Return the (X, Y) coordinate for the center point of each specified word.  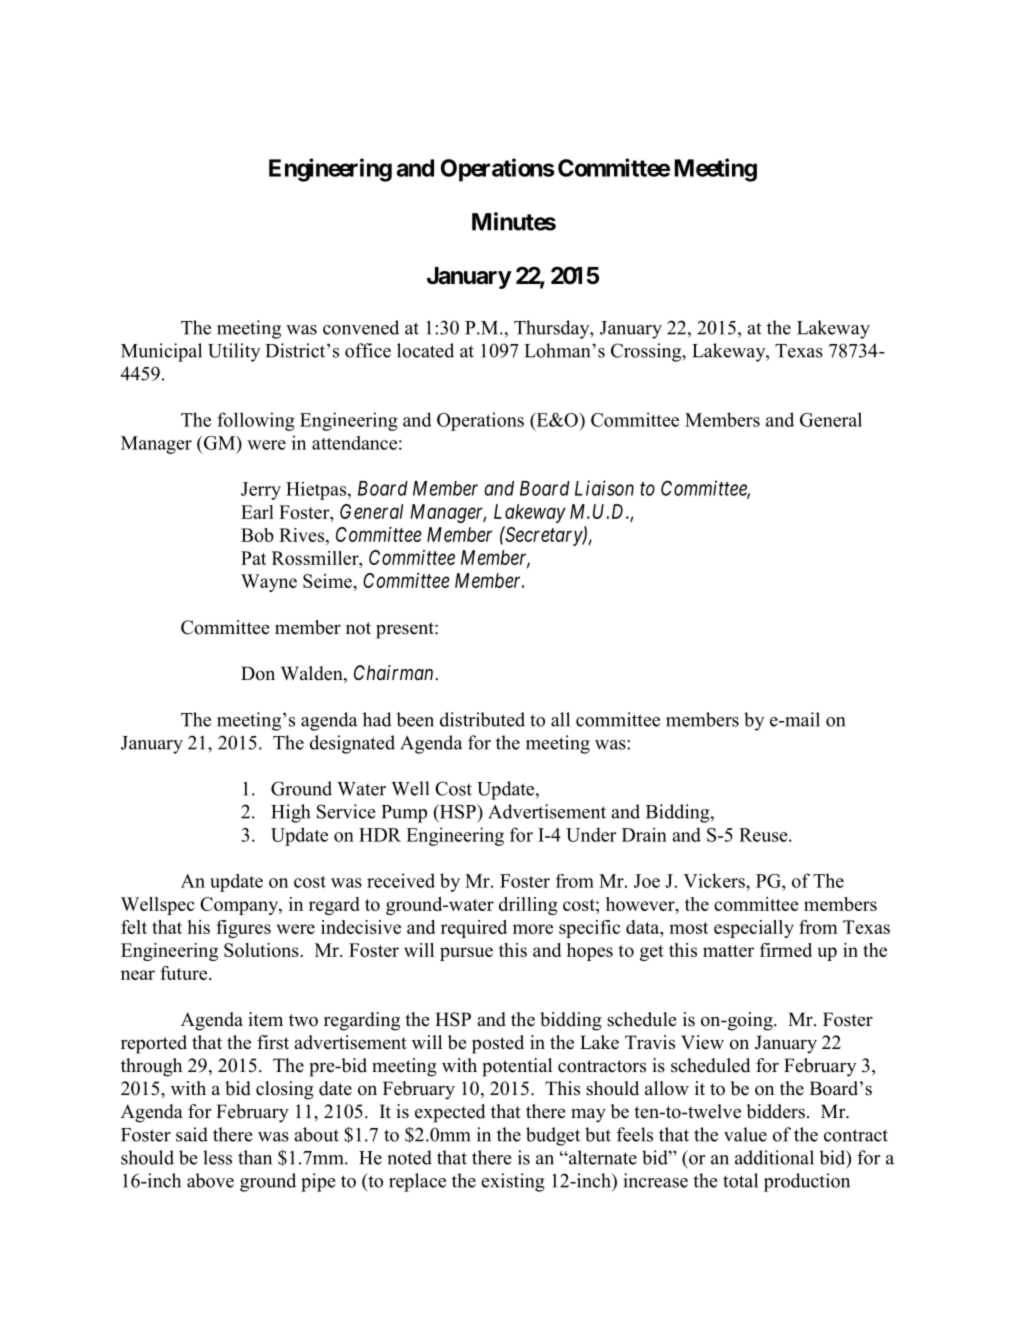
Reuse (764, 835)
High (290, 813)
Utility (234, 352)
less (217, 1157)
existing (513, 1182)
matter (728, 951)
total (740, 1180)
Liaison (604, 488)
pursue (466, 954)
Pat (253, 558)
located (425, 350)
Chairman (395, 672)
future (185, 973)
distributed (482, 719)
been (415, 719)
